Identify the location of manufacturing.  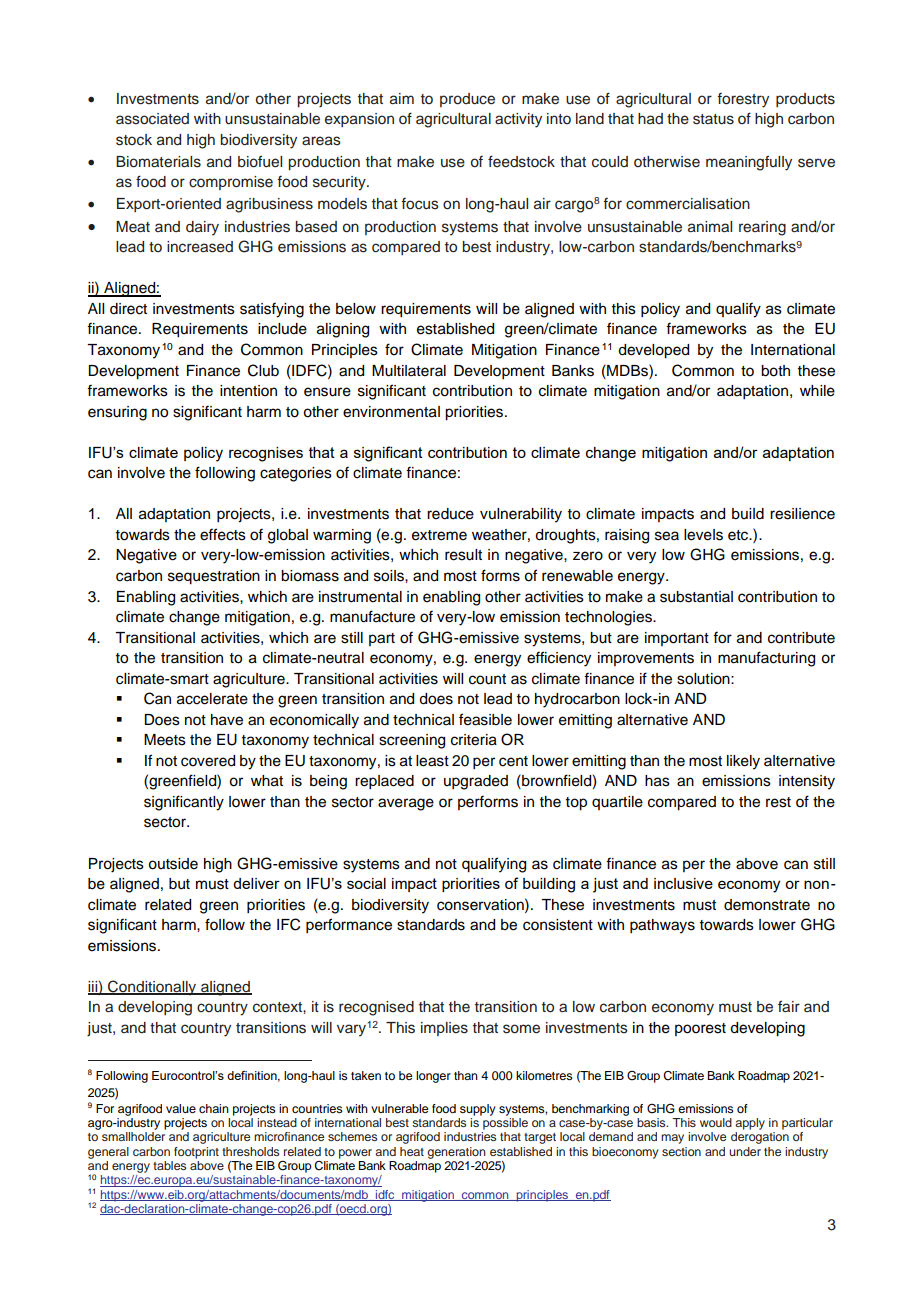
(766, 659).
